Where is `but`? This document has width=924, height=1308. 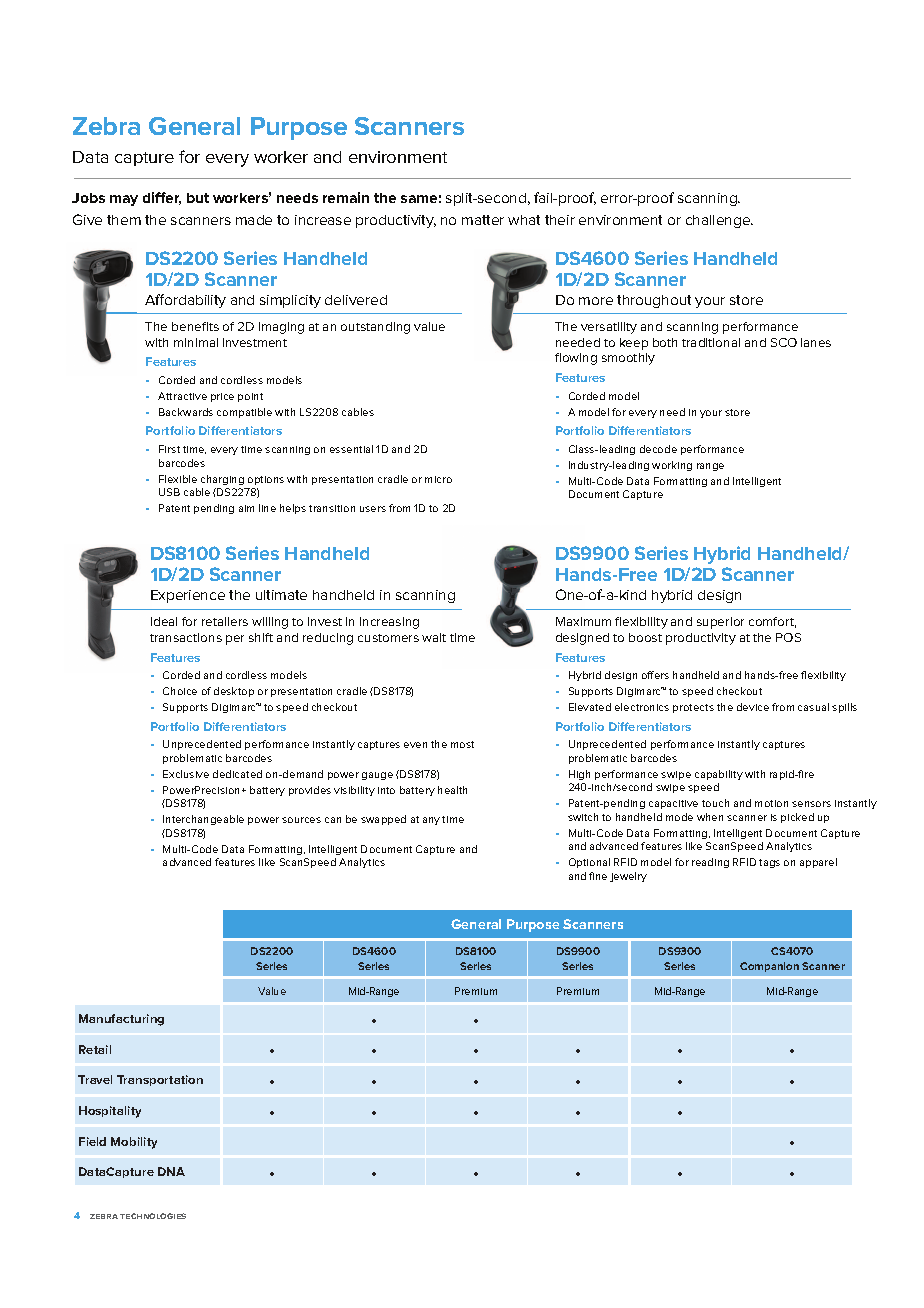
but is located at coordinates (198, 198).
